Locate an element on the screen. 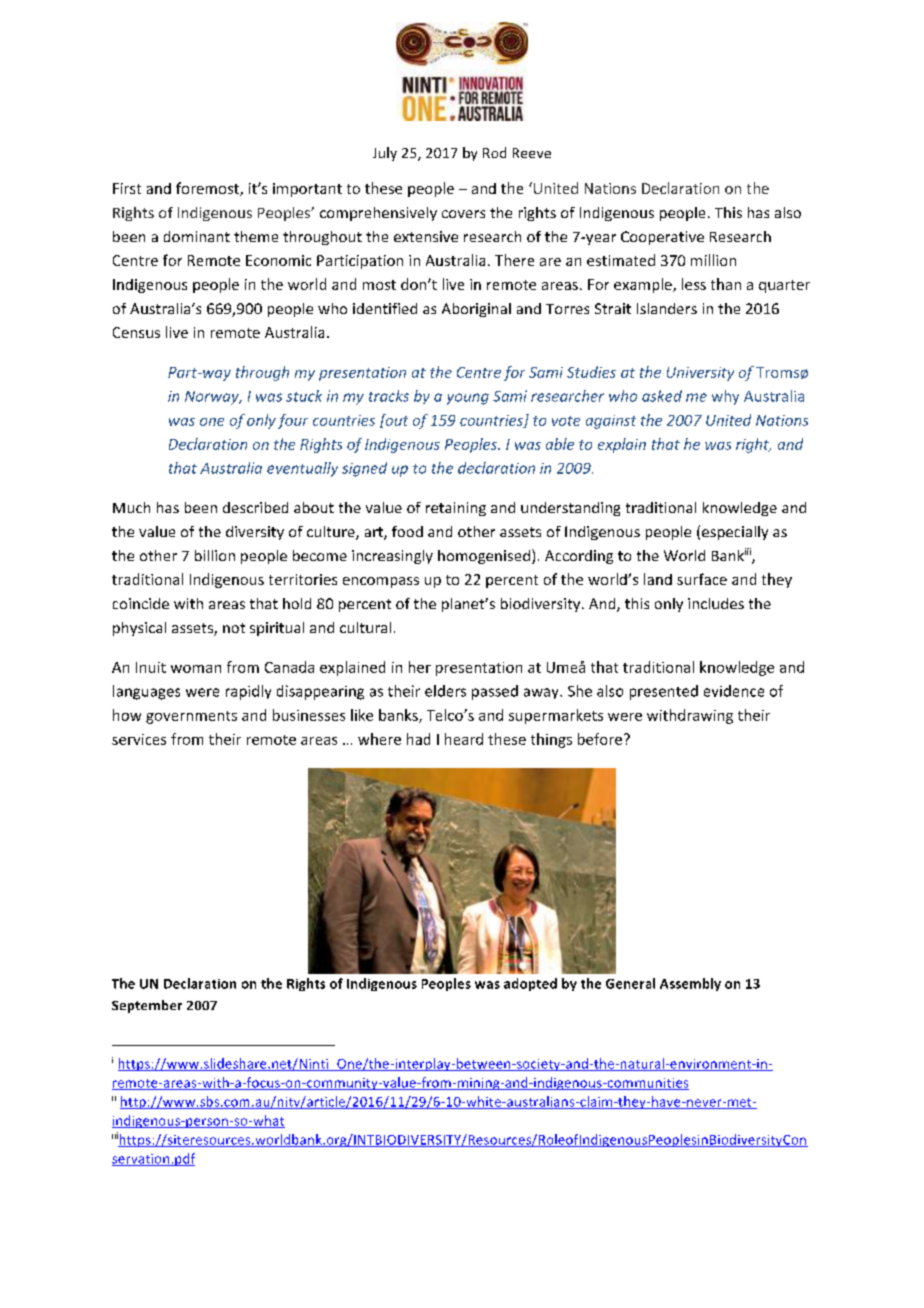 The height and width of the screenshot is (1308, 924). services is located at coordinates (139, 739).
